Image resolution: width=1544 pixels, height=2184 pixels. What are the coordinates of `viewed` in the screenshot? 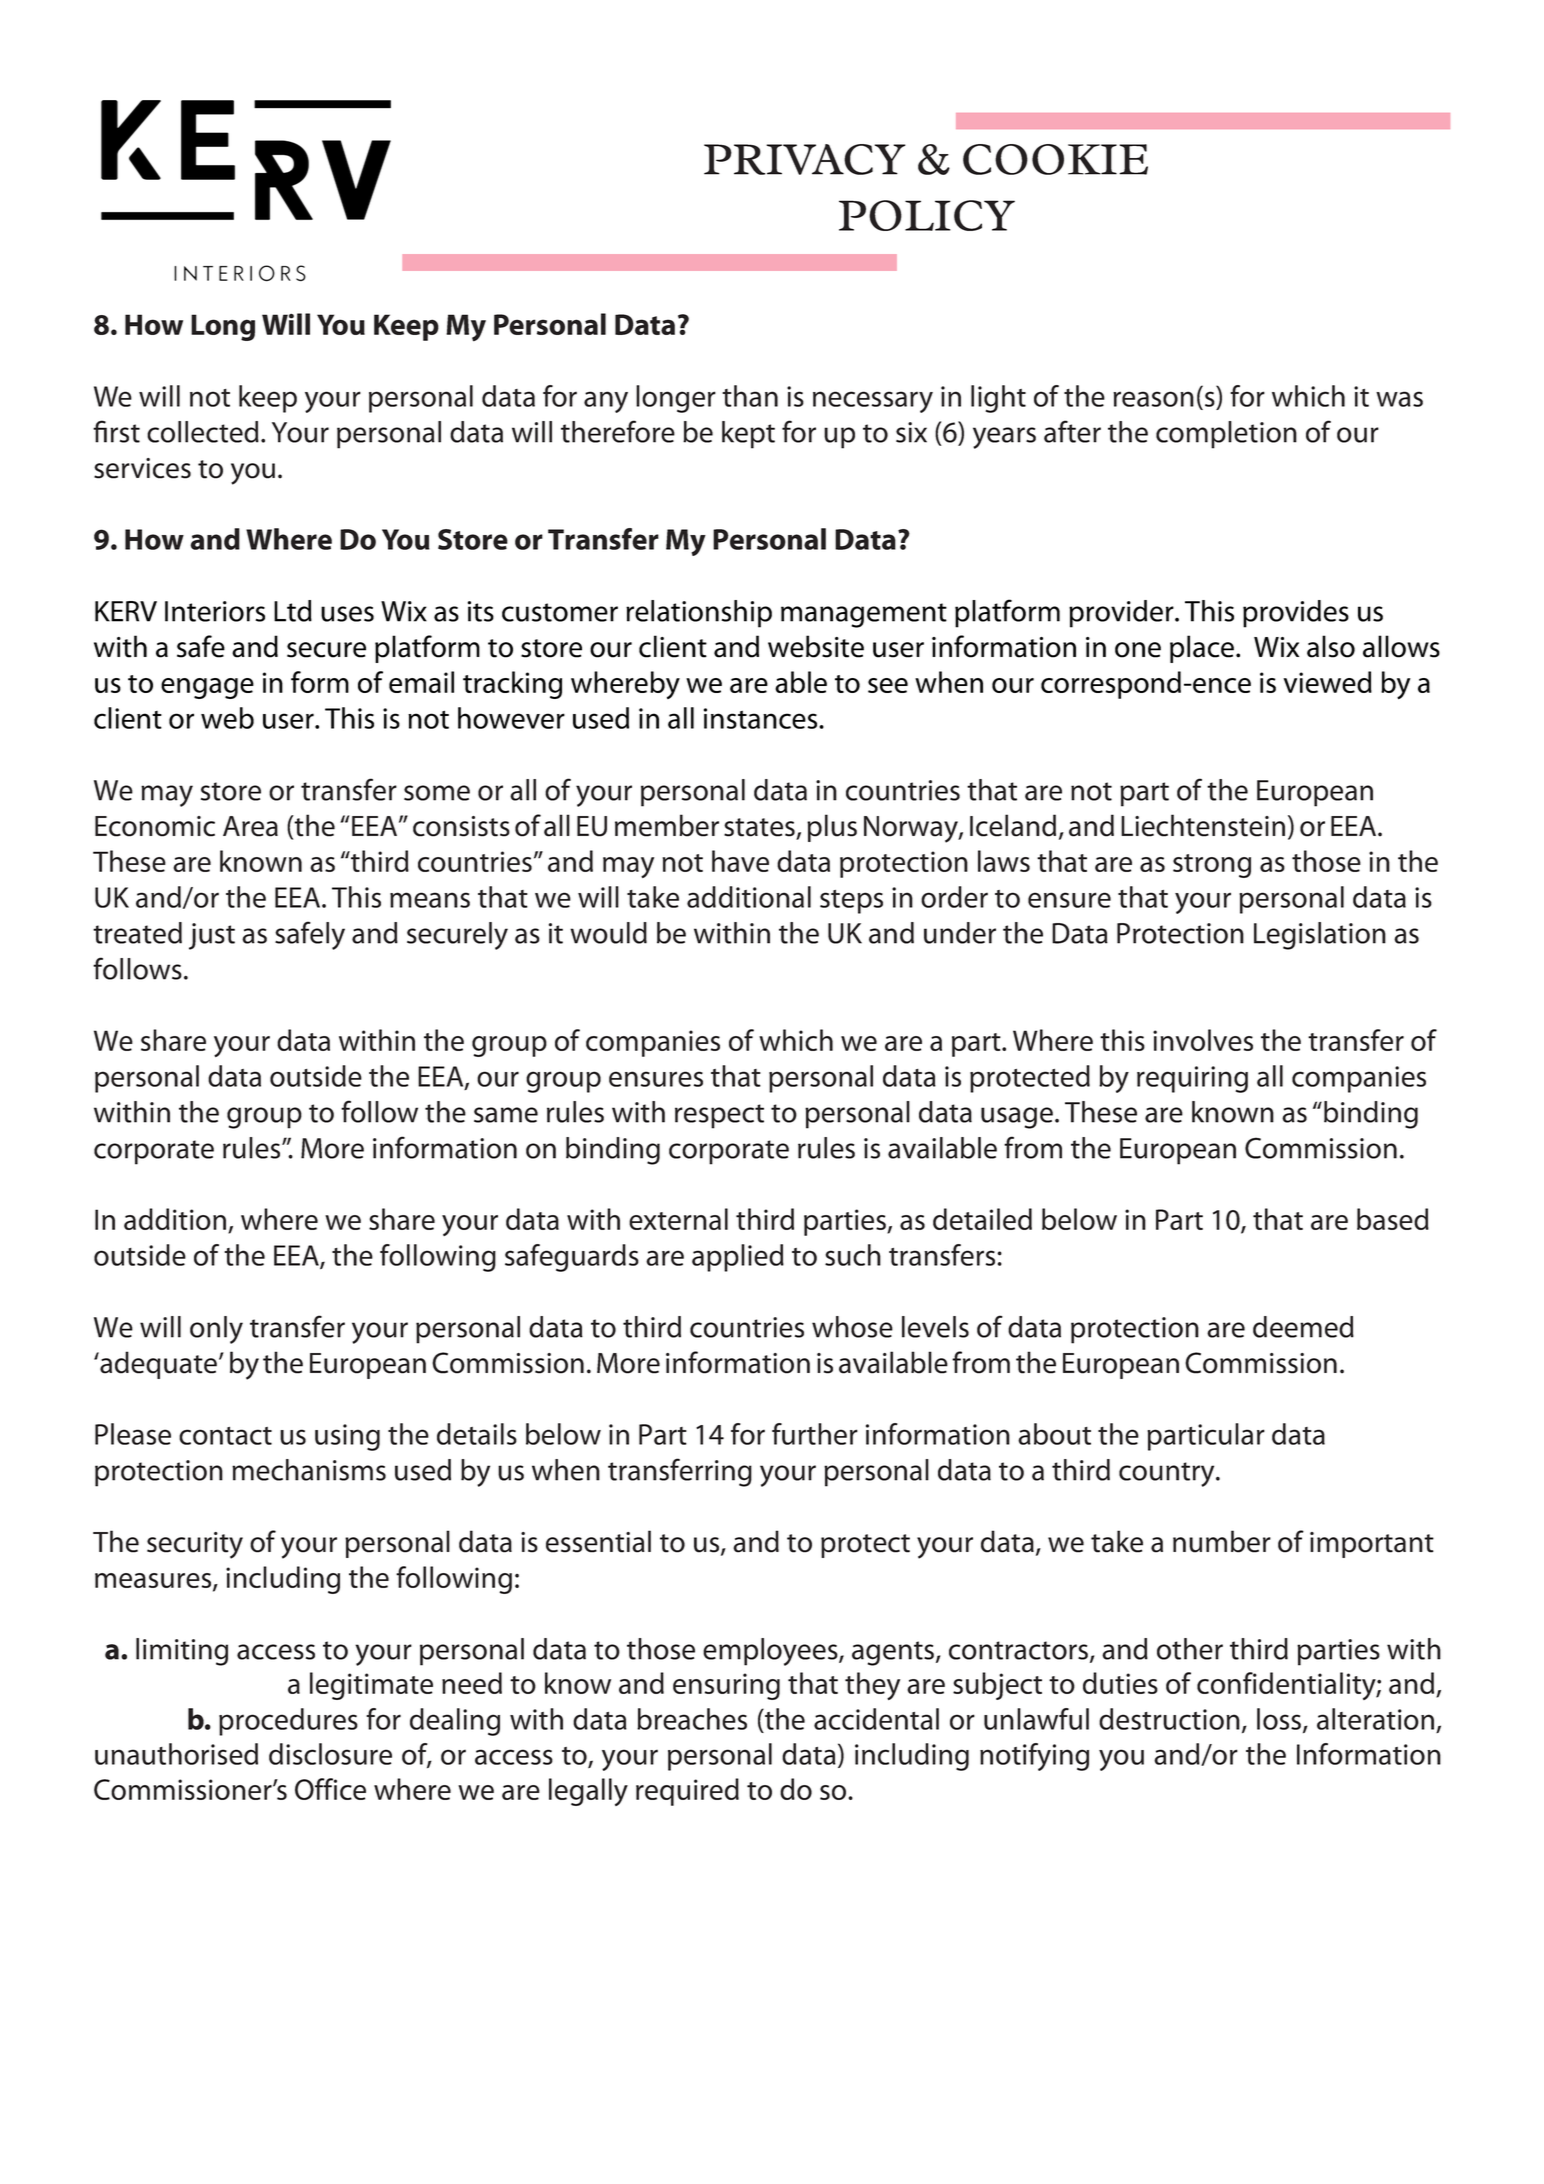 It's located at (1328, 682).
